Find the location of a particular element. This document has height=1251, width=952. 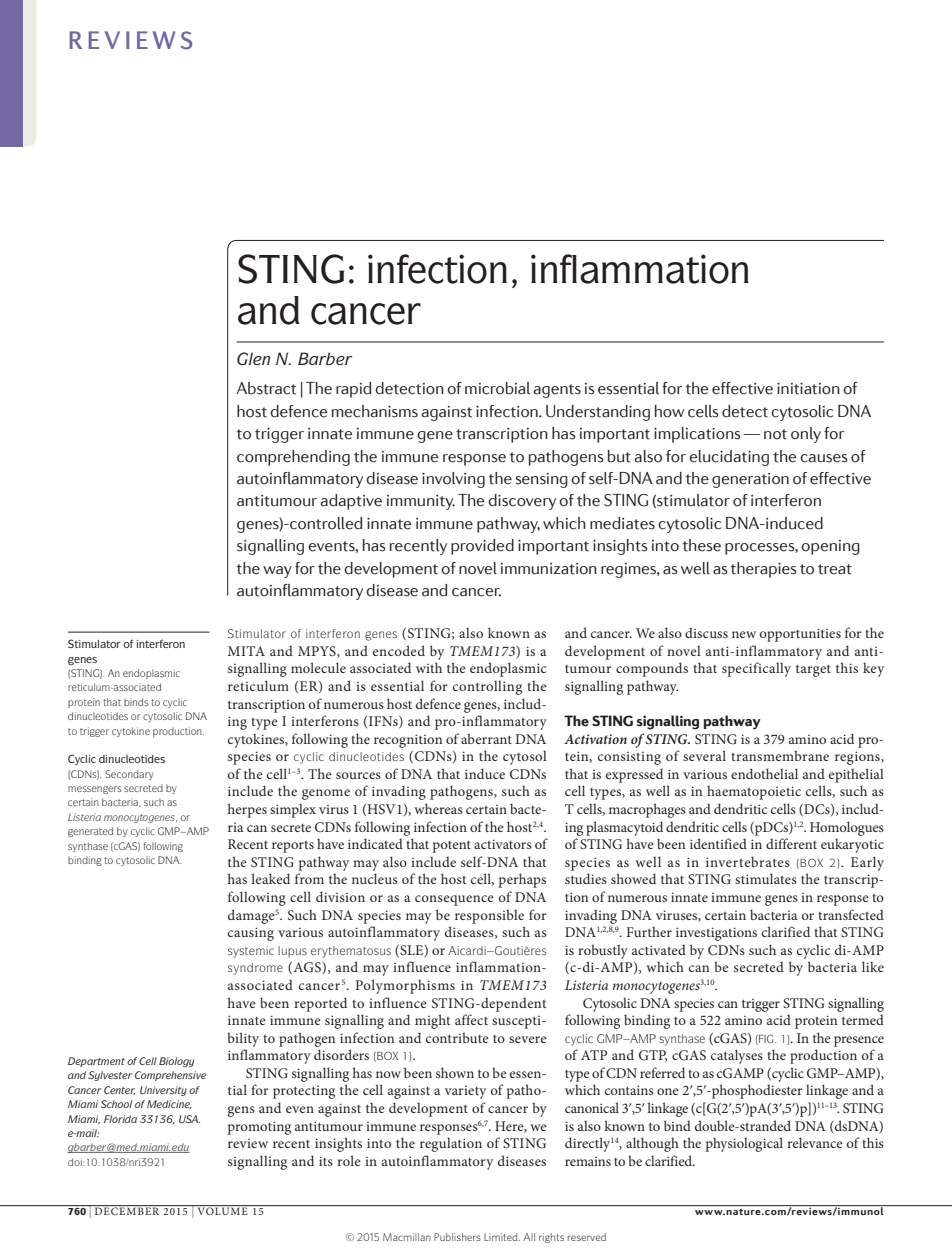

activators is located at coordinates (503, 844).
